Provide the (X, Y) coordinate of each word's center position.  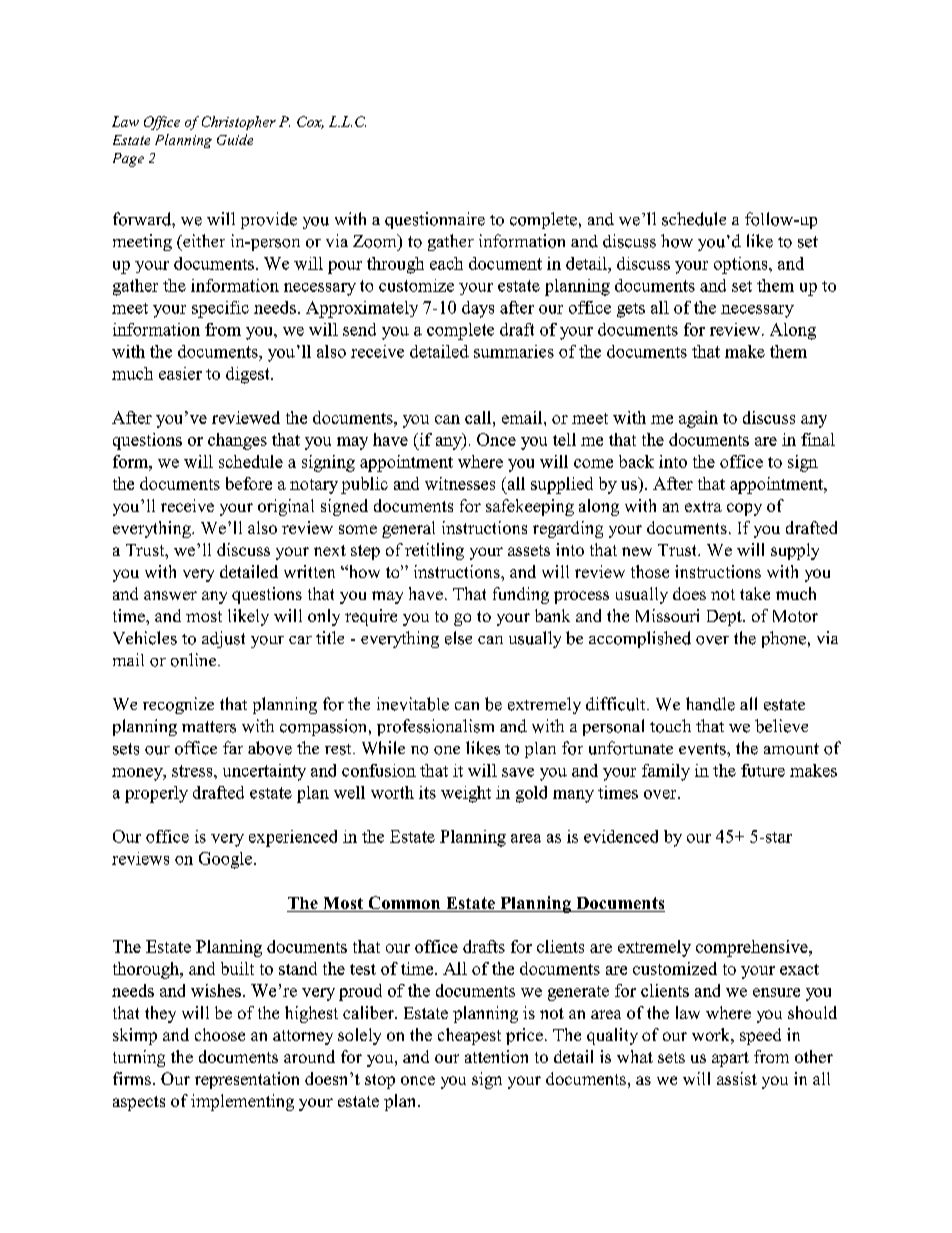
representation (247, 1080)
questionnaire (435, 220)
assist (737, 1078)
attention (496, 1056)
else (458, 638)
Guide (235, 139)
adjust (223, 639)
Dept (725, 618)
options (742, 265)
